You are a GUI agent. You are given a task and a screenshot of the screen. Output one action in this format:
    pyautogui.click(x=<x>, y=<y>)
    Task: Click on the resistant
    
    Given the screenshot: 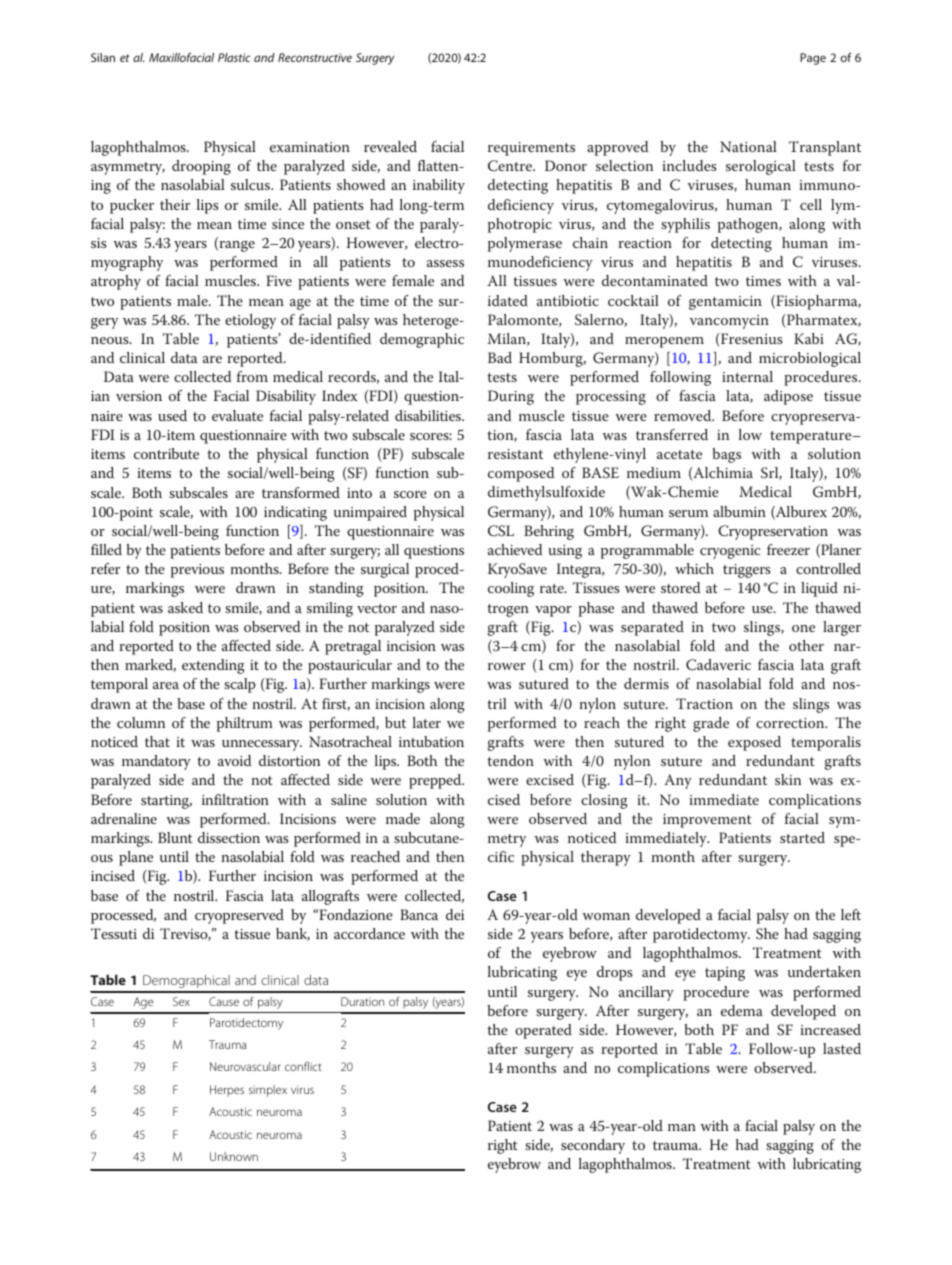 What is the action you would take?
    pyautogui.click(x=515, y=454)
